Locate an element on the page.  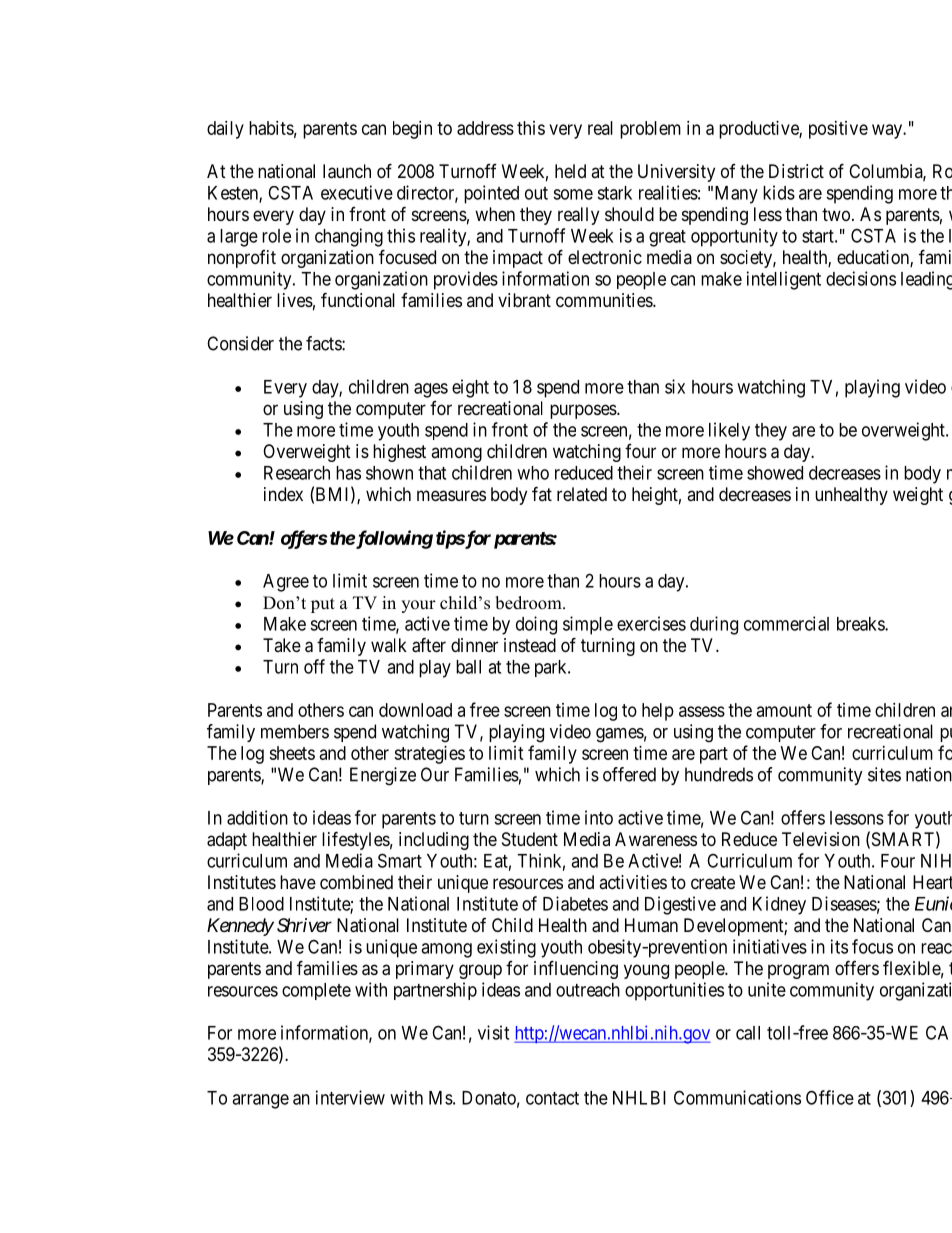
District is located at coordinates (796, 171).
